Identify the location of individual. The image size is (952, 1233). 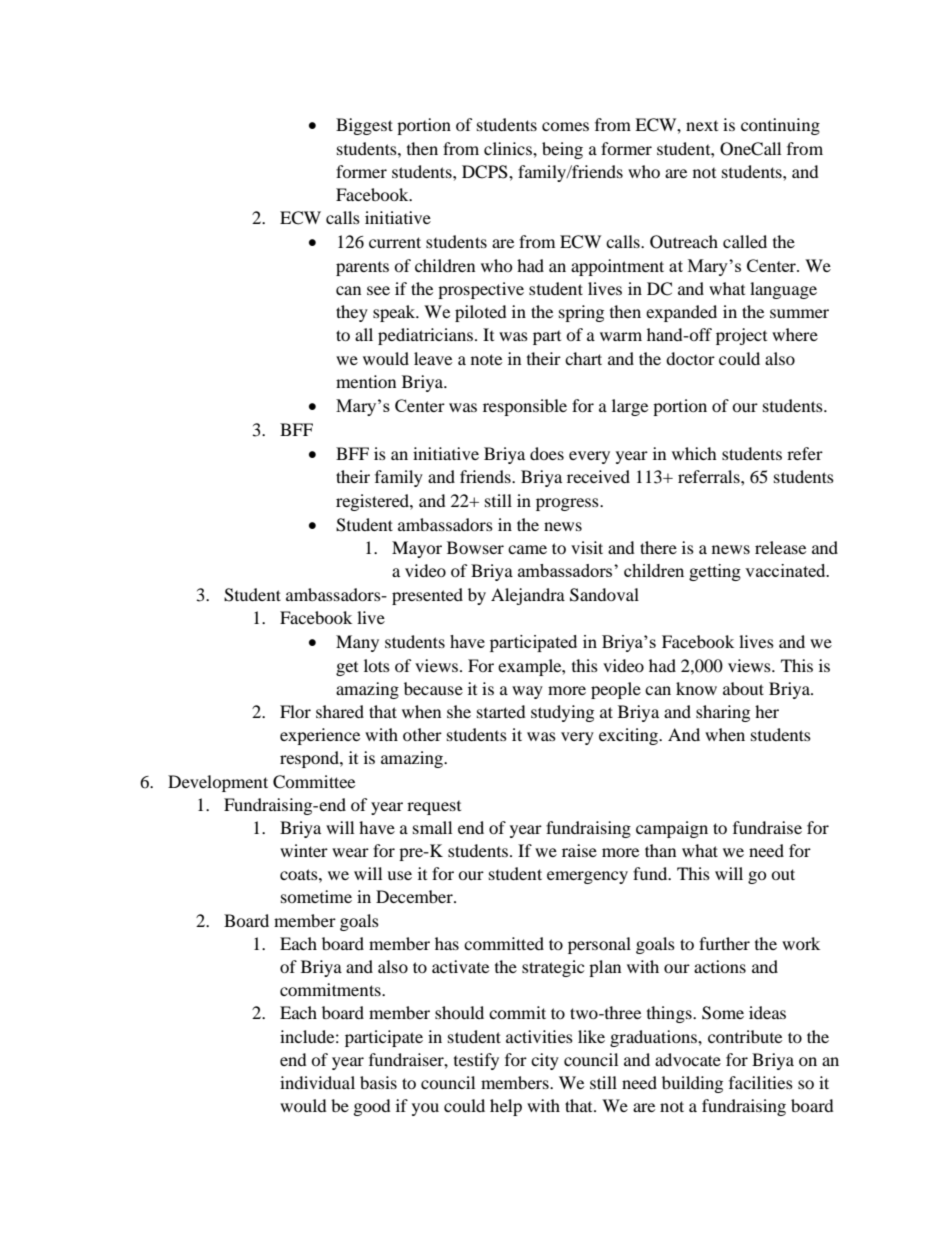
(317, 1082).
